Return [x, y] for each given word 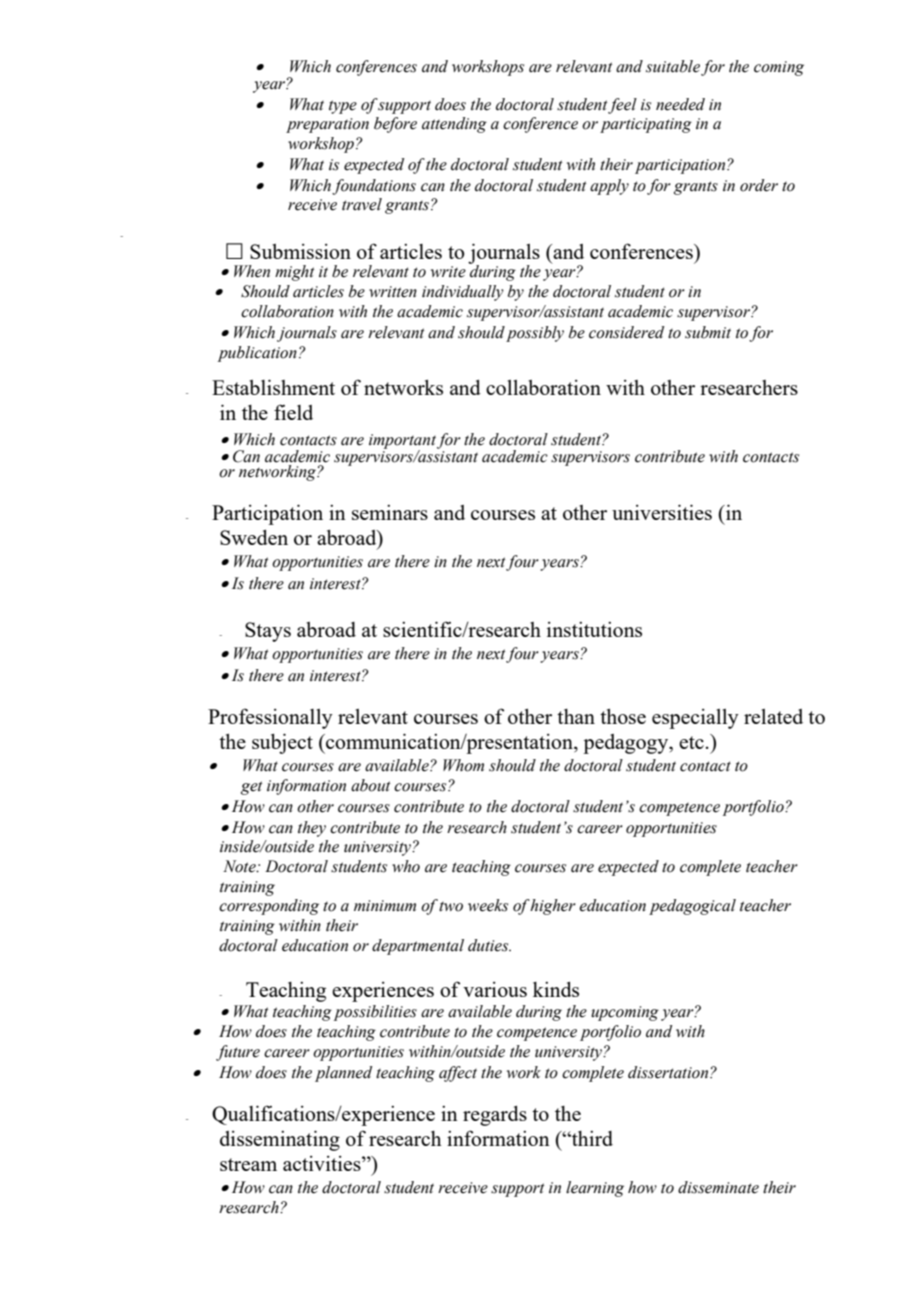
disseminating [280, 1140]
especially [695, 719]
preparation [327, 125]
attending [454, 125]
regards [495, 1116]
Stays [268, 632]
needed [680, 104]
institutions [594, 629]
